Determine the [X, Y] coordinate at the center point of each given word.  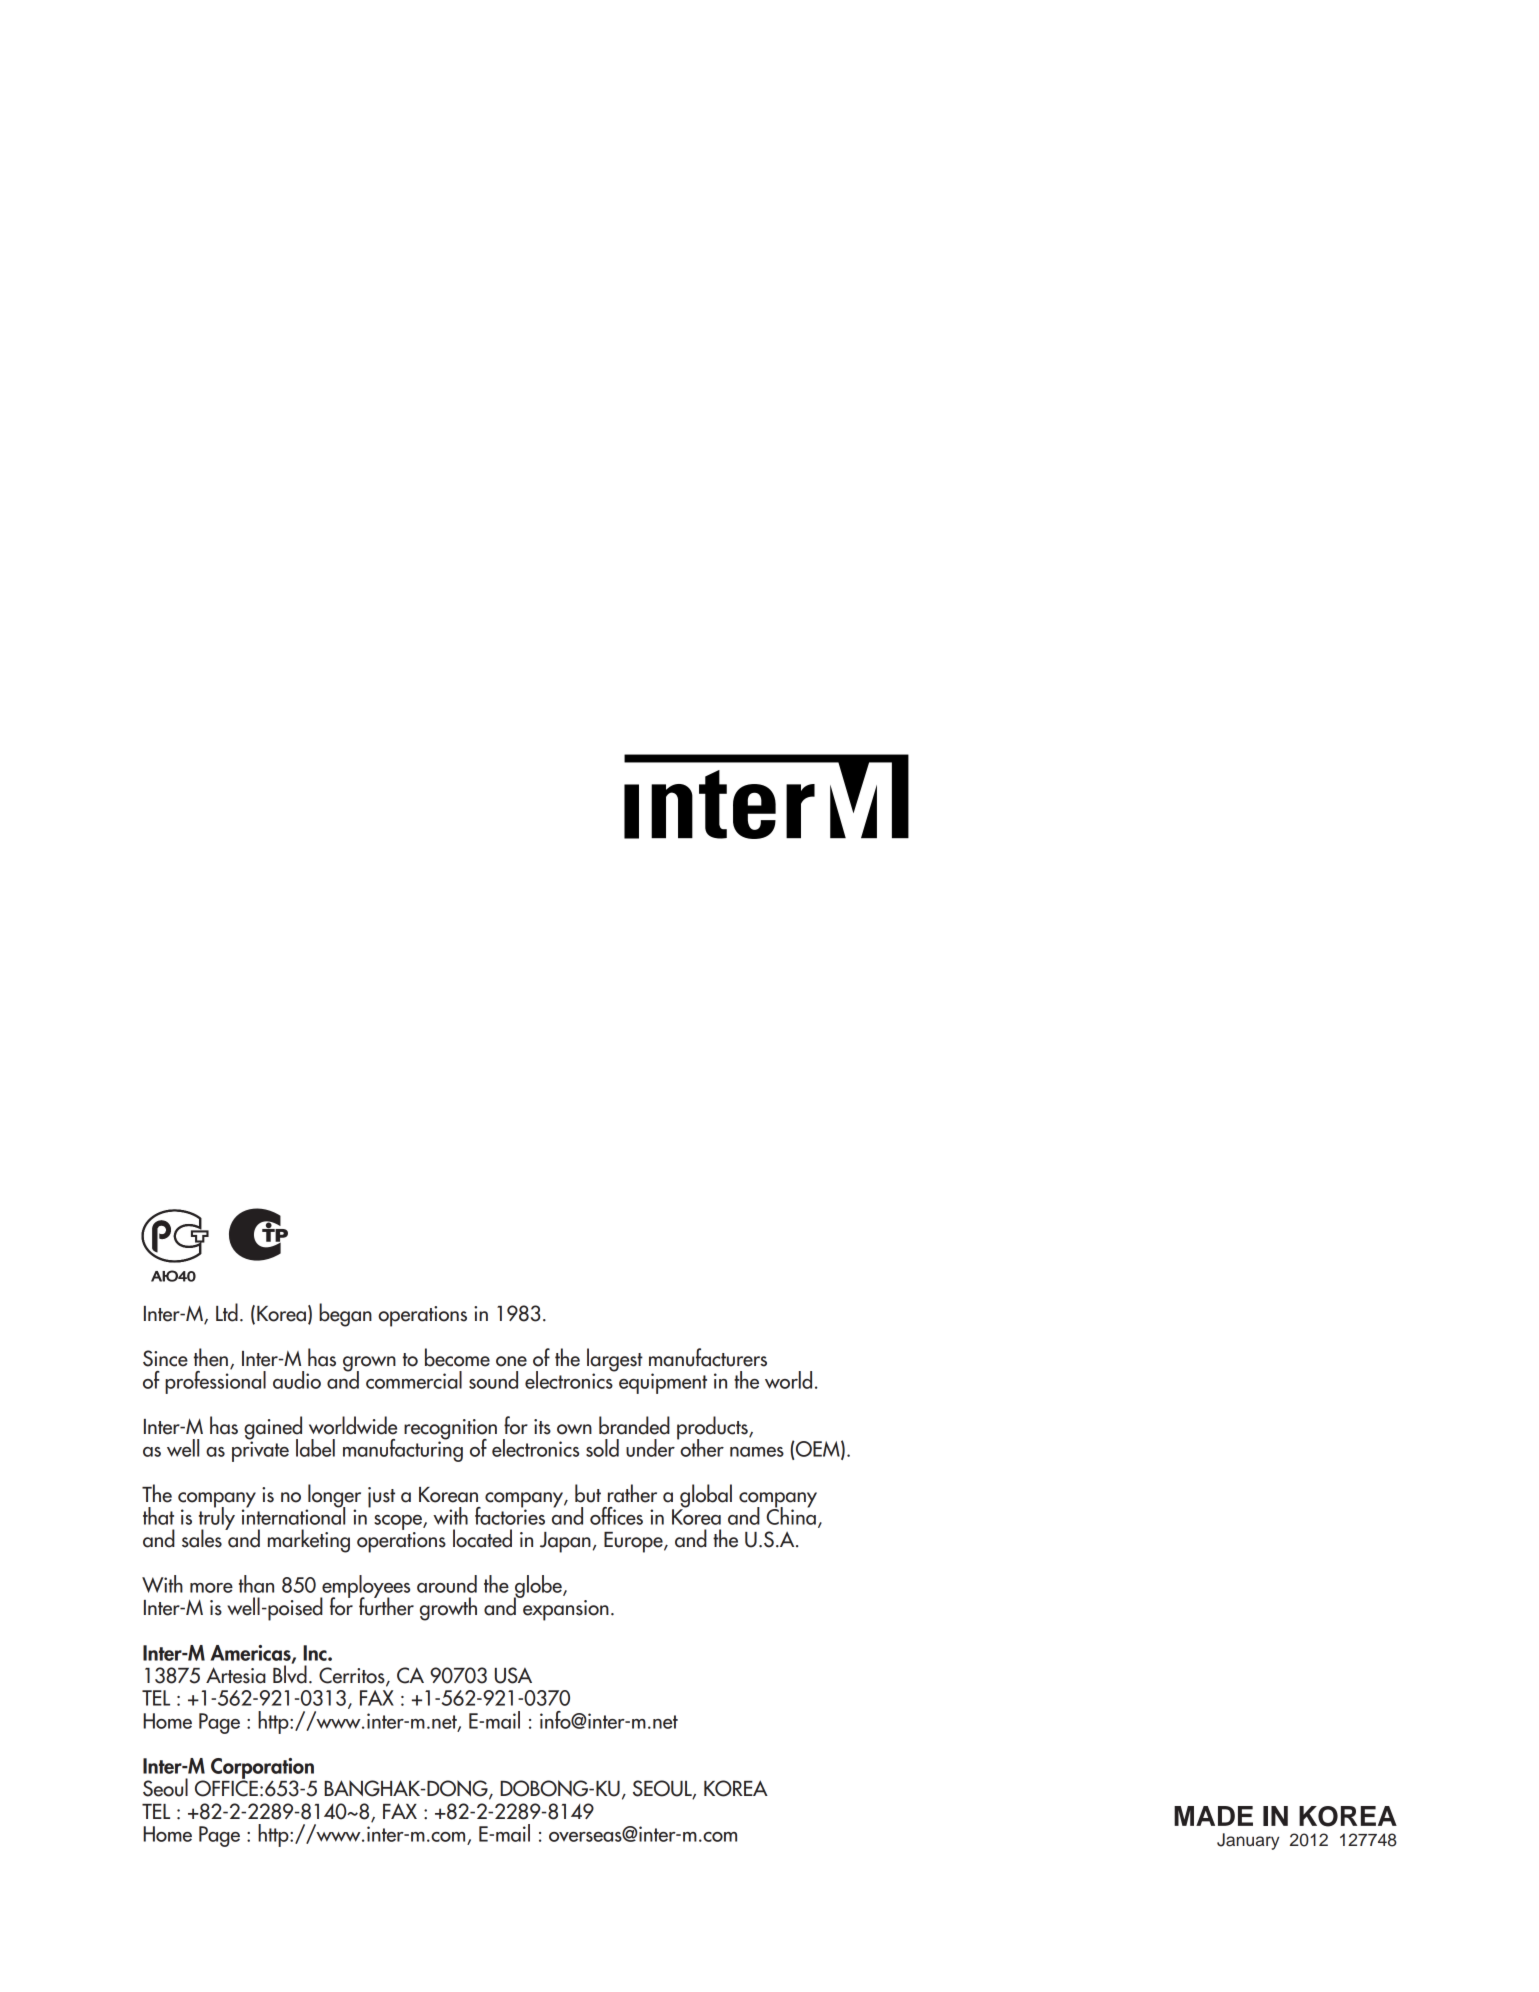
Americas [252, 1654]
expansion [566, 1610]
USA [513, 1675]
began [345, 1315]
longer [333, 1497]
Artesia [236, 1675]
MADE [1213, 1816]
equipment [663, 1383]
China [791, 1515]
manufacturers [708, 1357]
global [706, 1497]
